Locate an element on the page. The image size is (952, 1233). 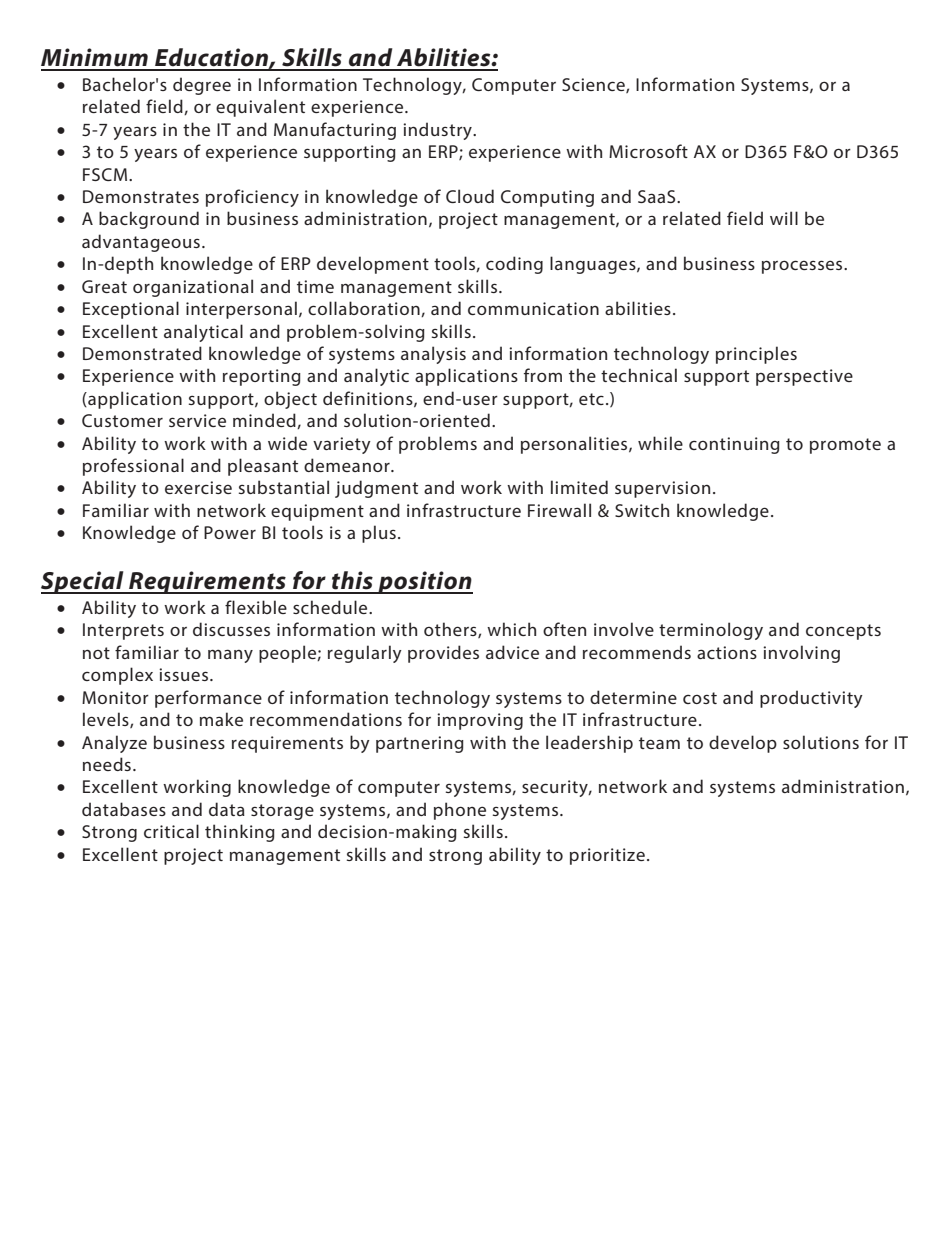
Interprets is located at coordinates (123, 631).
